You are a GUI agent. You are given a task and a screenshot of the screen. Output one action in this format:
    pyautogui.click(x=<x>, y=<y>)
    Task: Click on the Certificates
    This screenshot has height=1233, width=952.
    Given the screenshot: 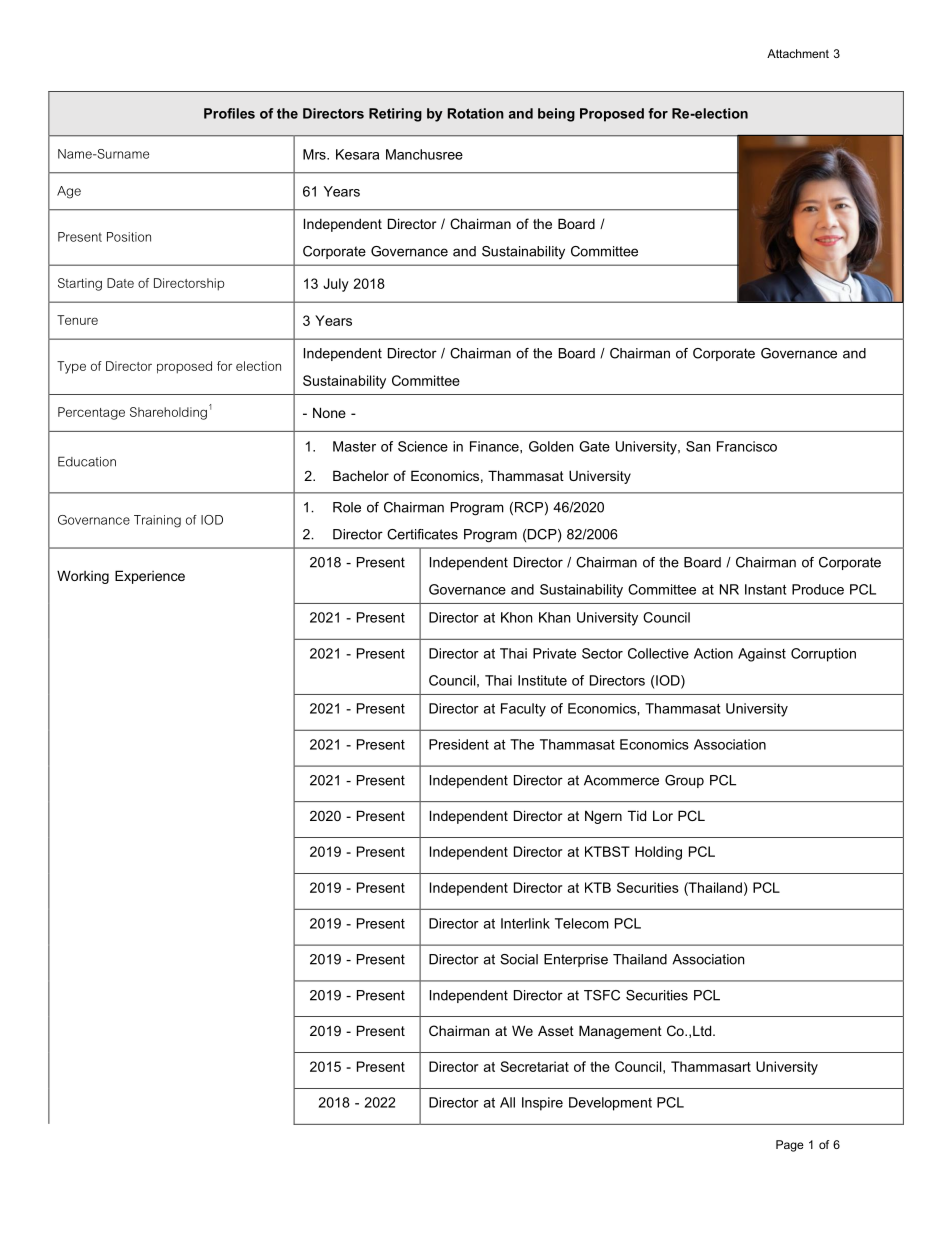 What is the action you would take?
    pyautogui.click(x=422, y=534)
